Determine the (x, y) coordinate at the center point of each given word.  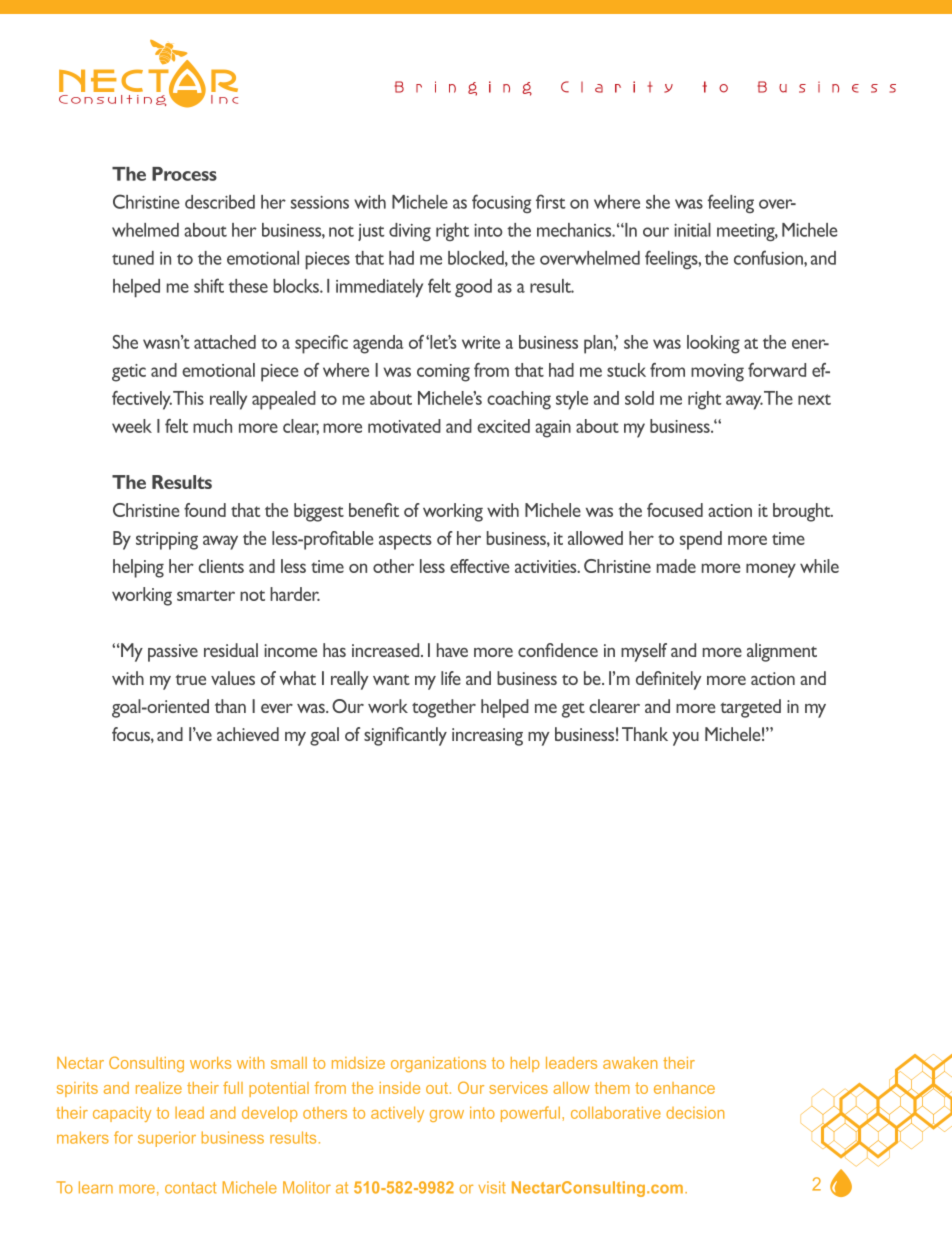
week (132, 426)
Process (184, 174)
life (451, 678)
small (289, 1063)
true (190, 679)
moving (717, 373)
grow (447, 1116)
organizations (438, 1064)
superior (167, 1139)
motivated (404, 426)
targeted (750, 708)
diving (410, 232)
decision (695, 1112)
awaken (630, 1063)
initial (692, 230)
